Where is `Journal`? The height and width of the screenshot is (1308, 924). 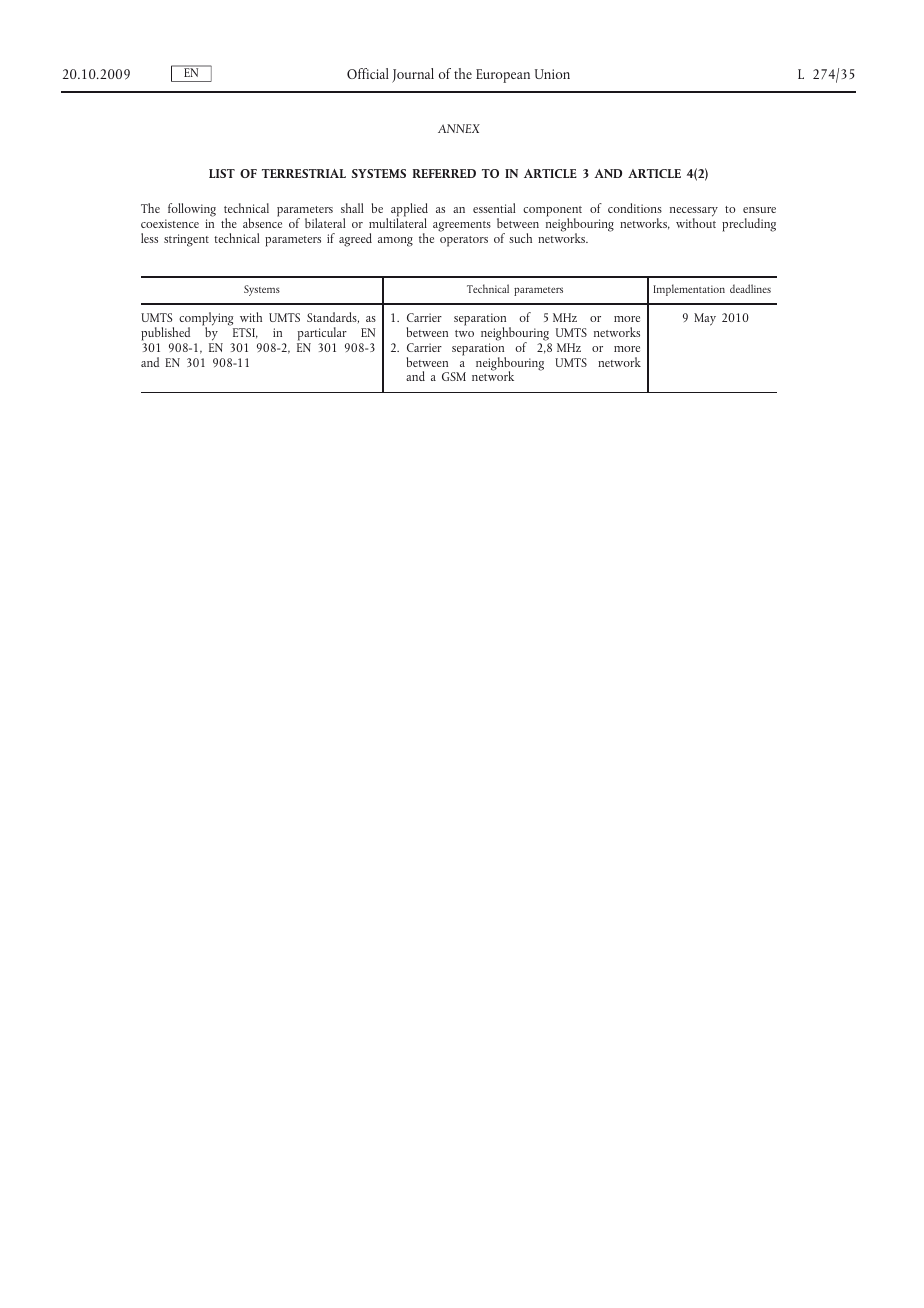
Journal is located at coordinates (413, 75).
